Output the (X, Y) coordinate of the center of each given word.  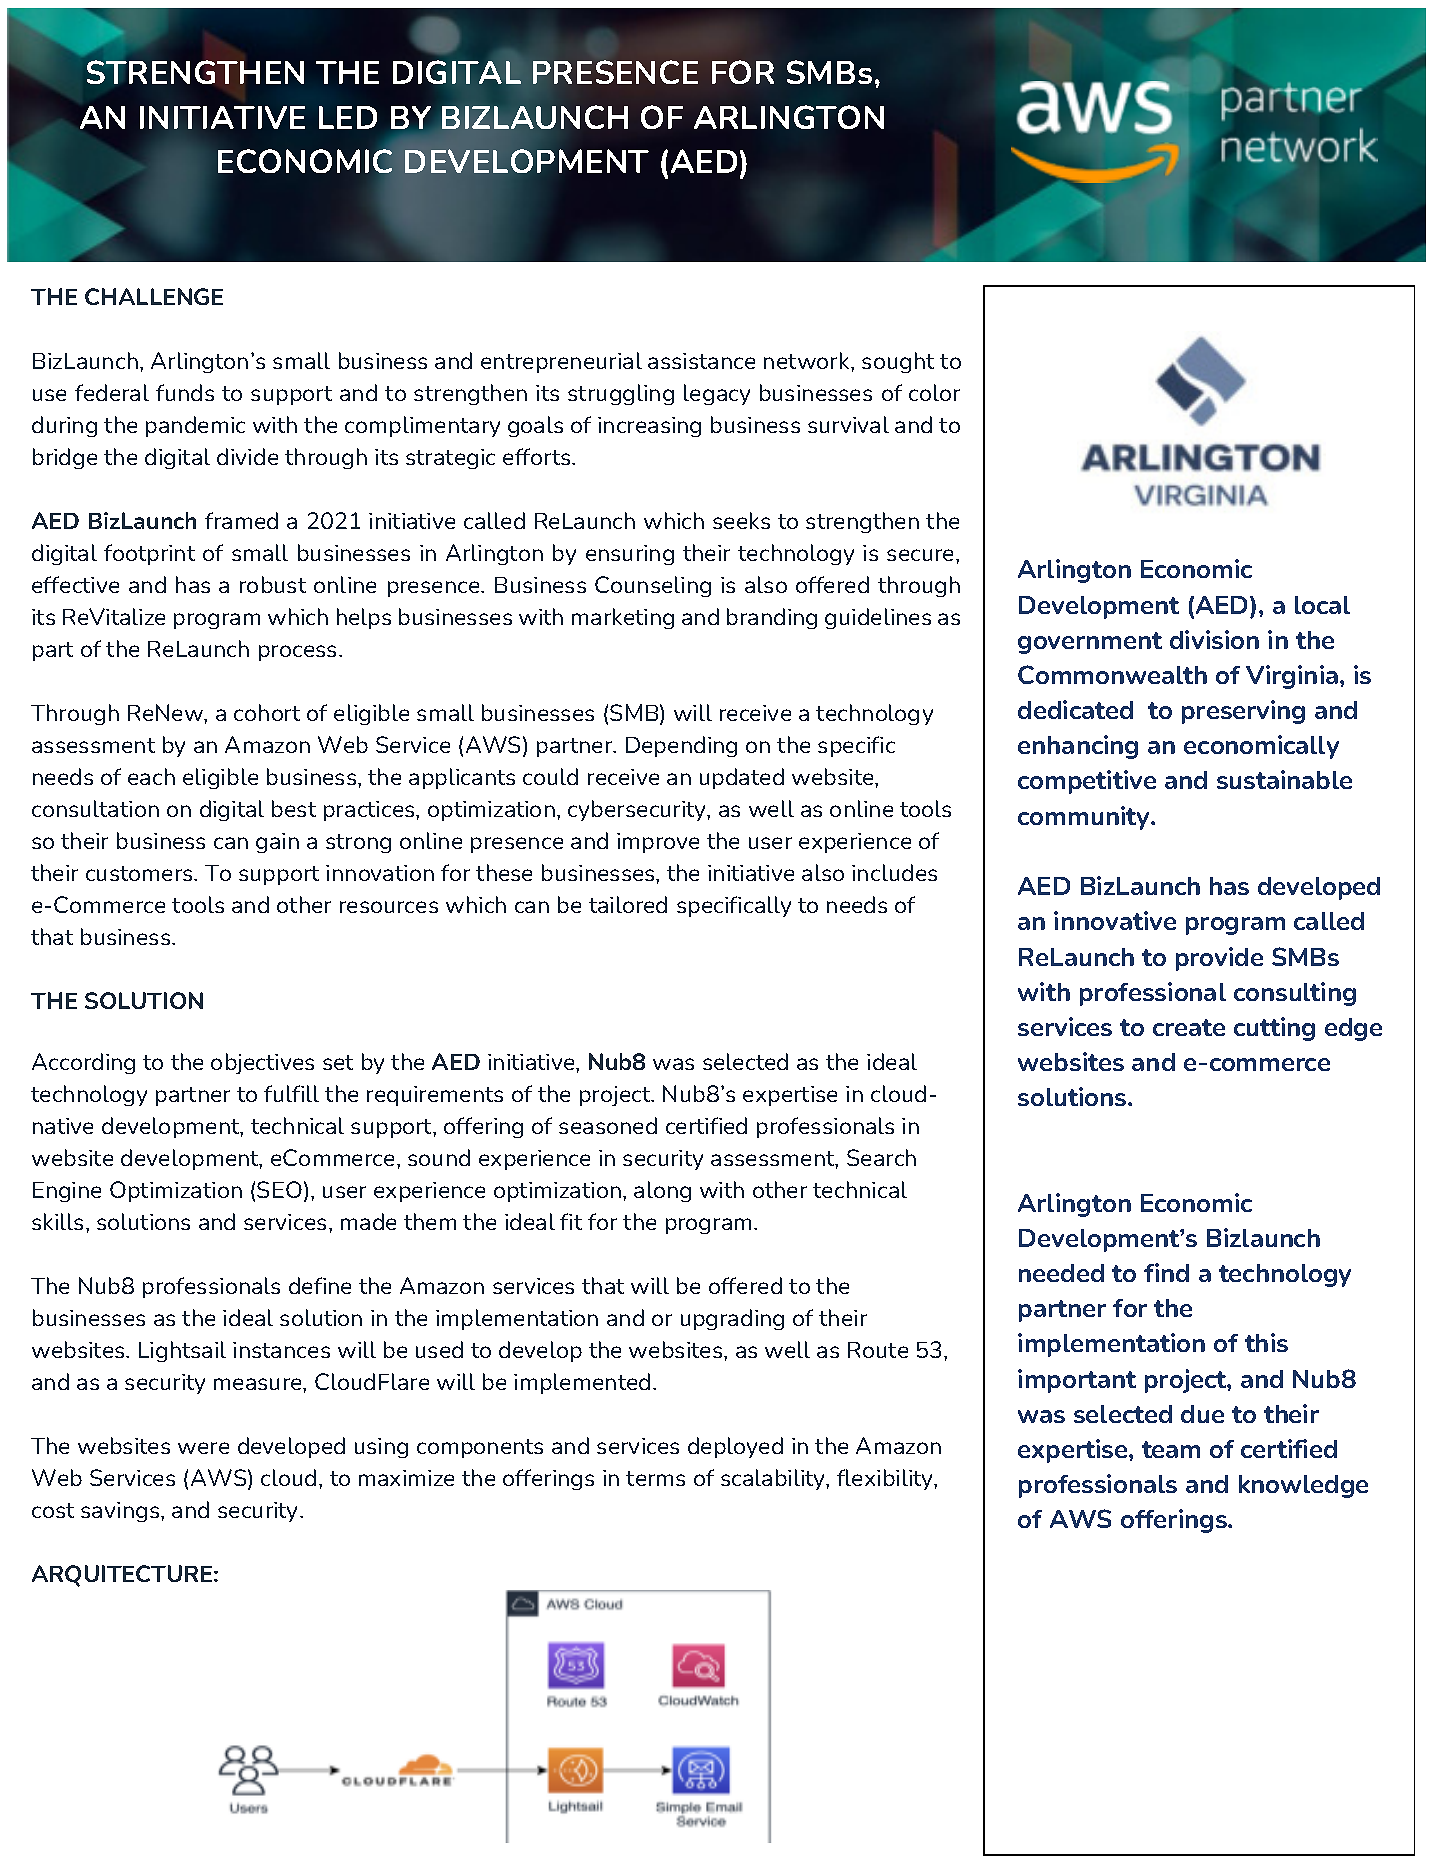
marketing (623, 618)
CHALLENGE (154, 296)
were (203, 1448)
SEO (279, 1189)
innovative (1115, 920)
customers (140, 873)
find (1166, 1272)
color (934, 392)
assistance (701, 361)
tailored (628, 904)
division (1214, 639)
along (662, 1191)
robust (273, 584)
